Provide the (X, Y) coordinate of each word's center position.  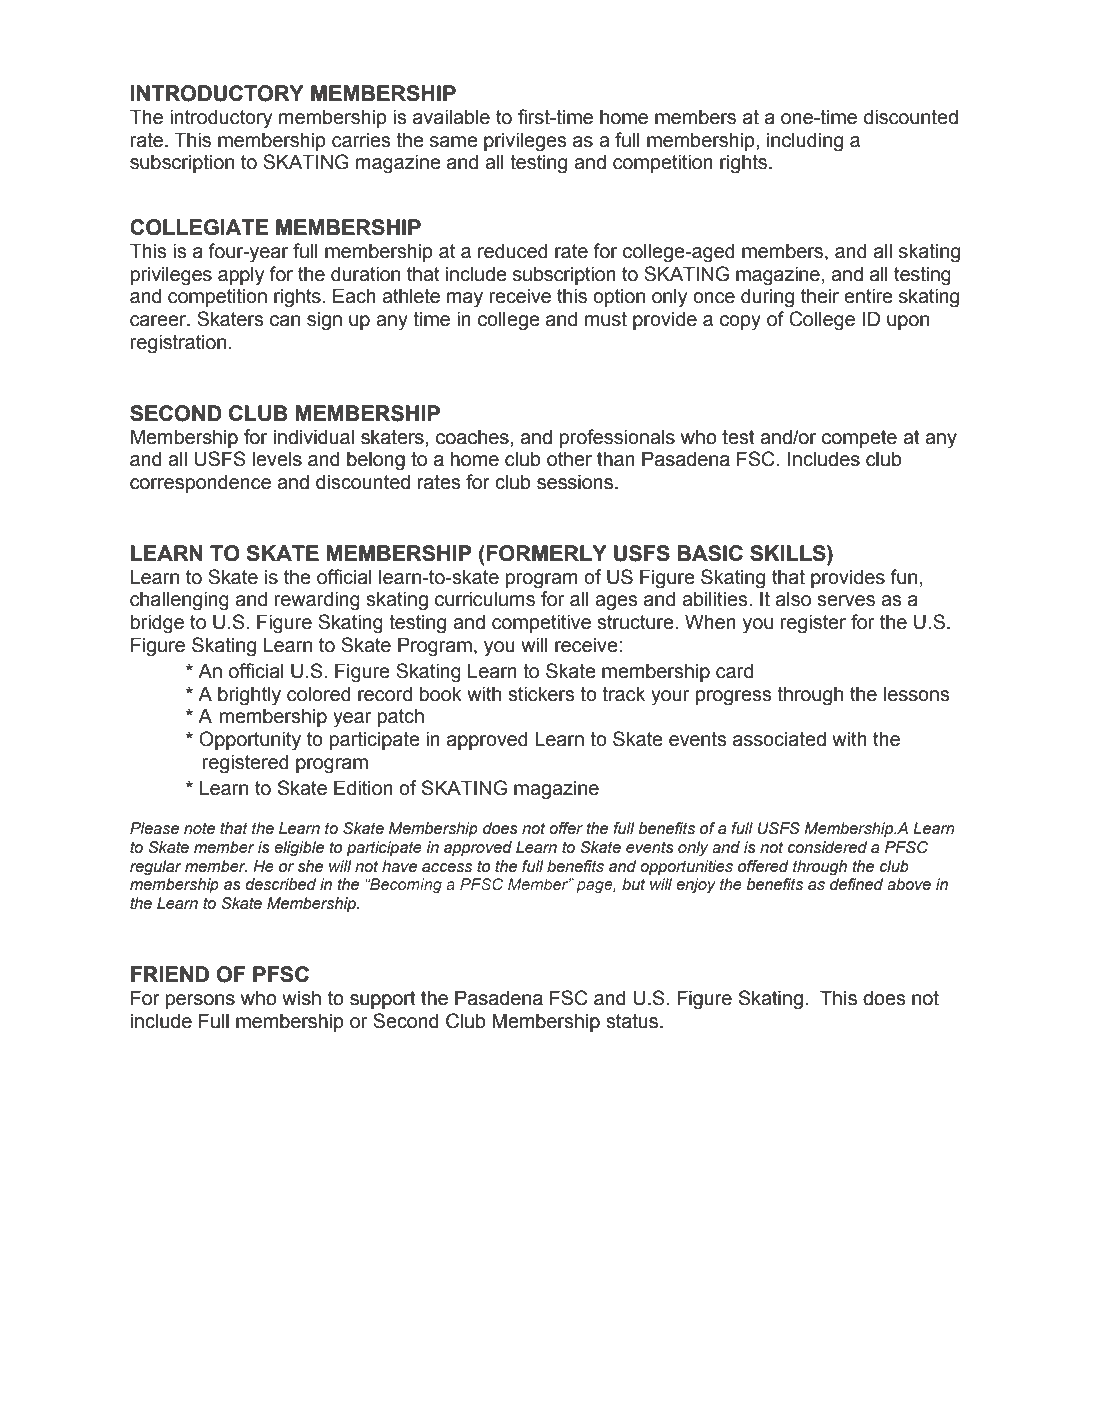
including (805, 142)
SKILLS (789, 553)
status (633, 1021)
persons (200, 1001)
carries (361, 140)
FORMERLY (546, 553)
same (454, 142)
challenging (179, 601)
